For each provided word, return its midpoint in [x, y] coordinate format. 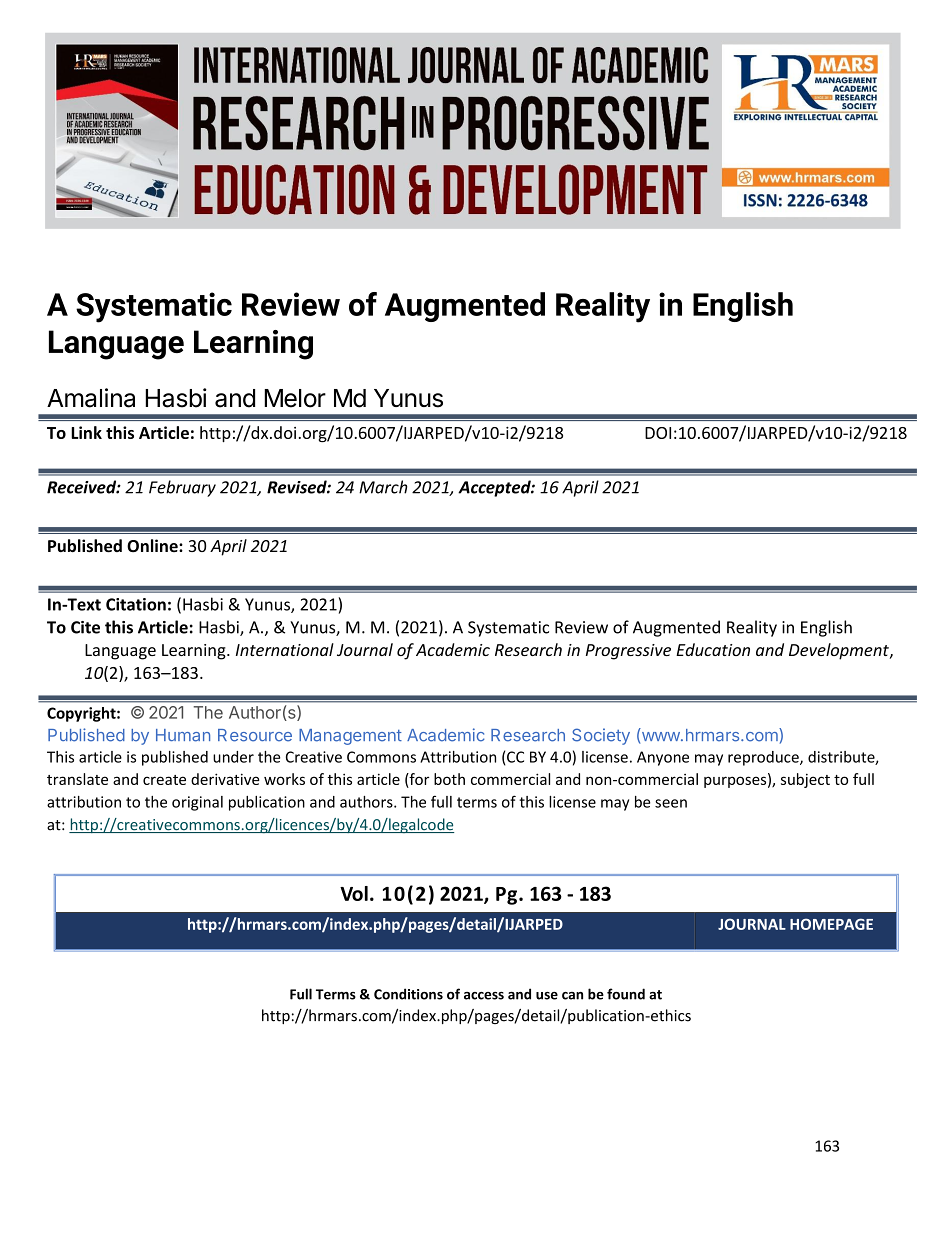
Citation [136, 604]
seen [671, 803]
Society [601, 736]
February [182, 488]
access [484, 996]
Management [350, 737]
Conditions [408, 994]
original [197, 803]
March [383, 487]
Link [86, 432]
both [449, 779]
